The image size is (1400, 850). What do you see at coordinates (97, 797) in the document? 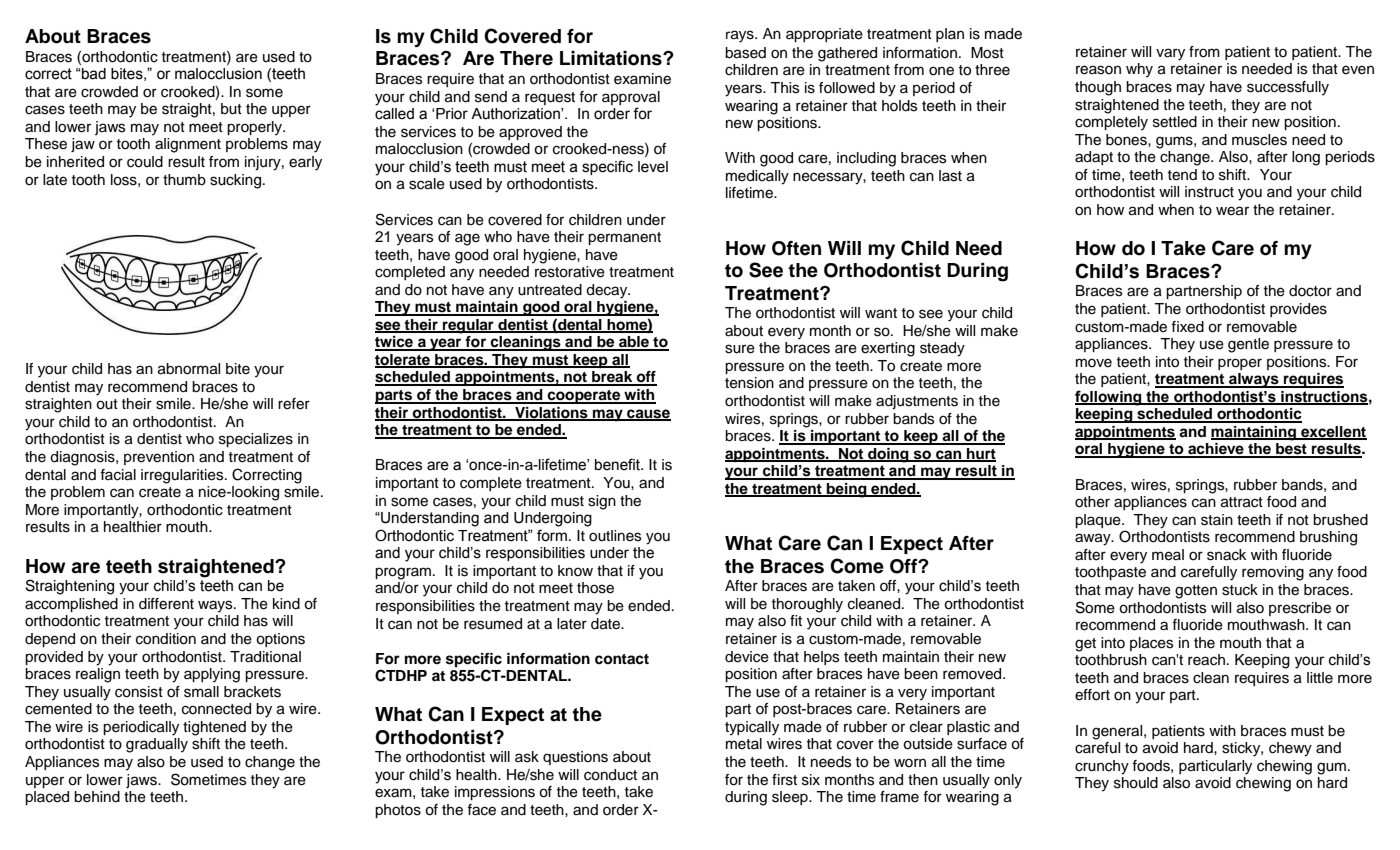
I see `behind` at bounding box center [97, 797].
